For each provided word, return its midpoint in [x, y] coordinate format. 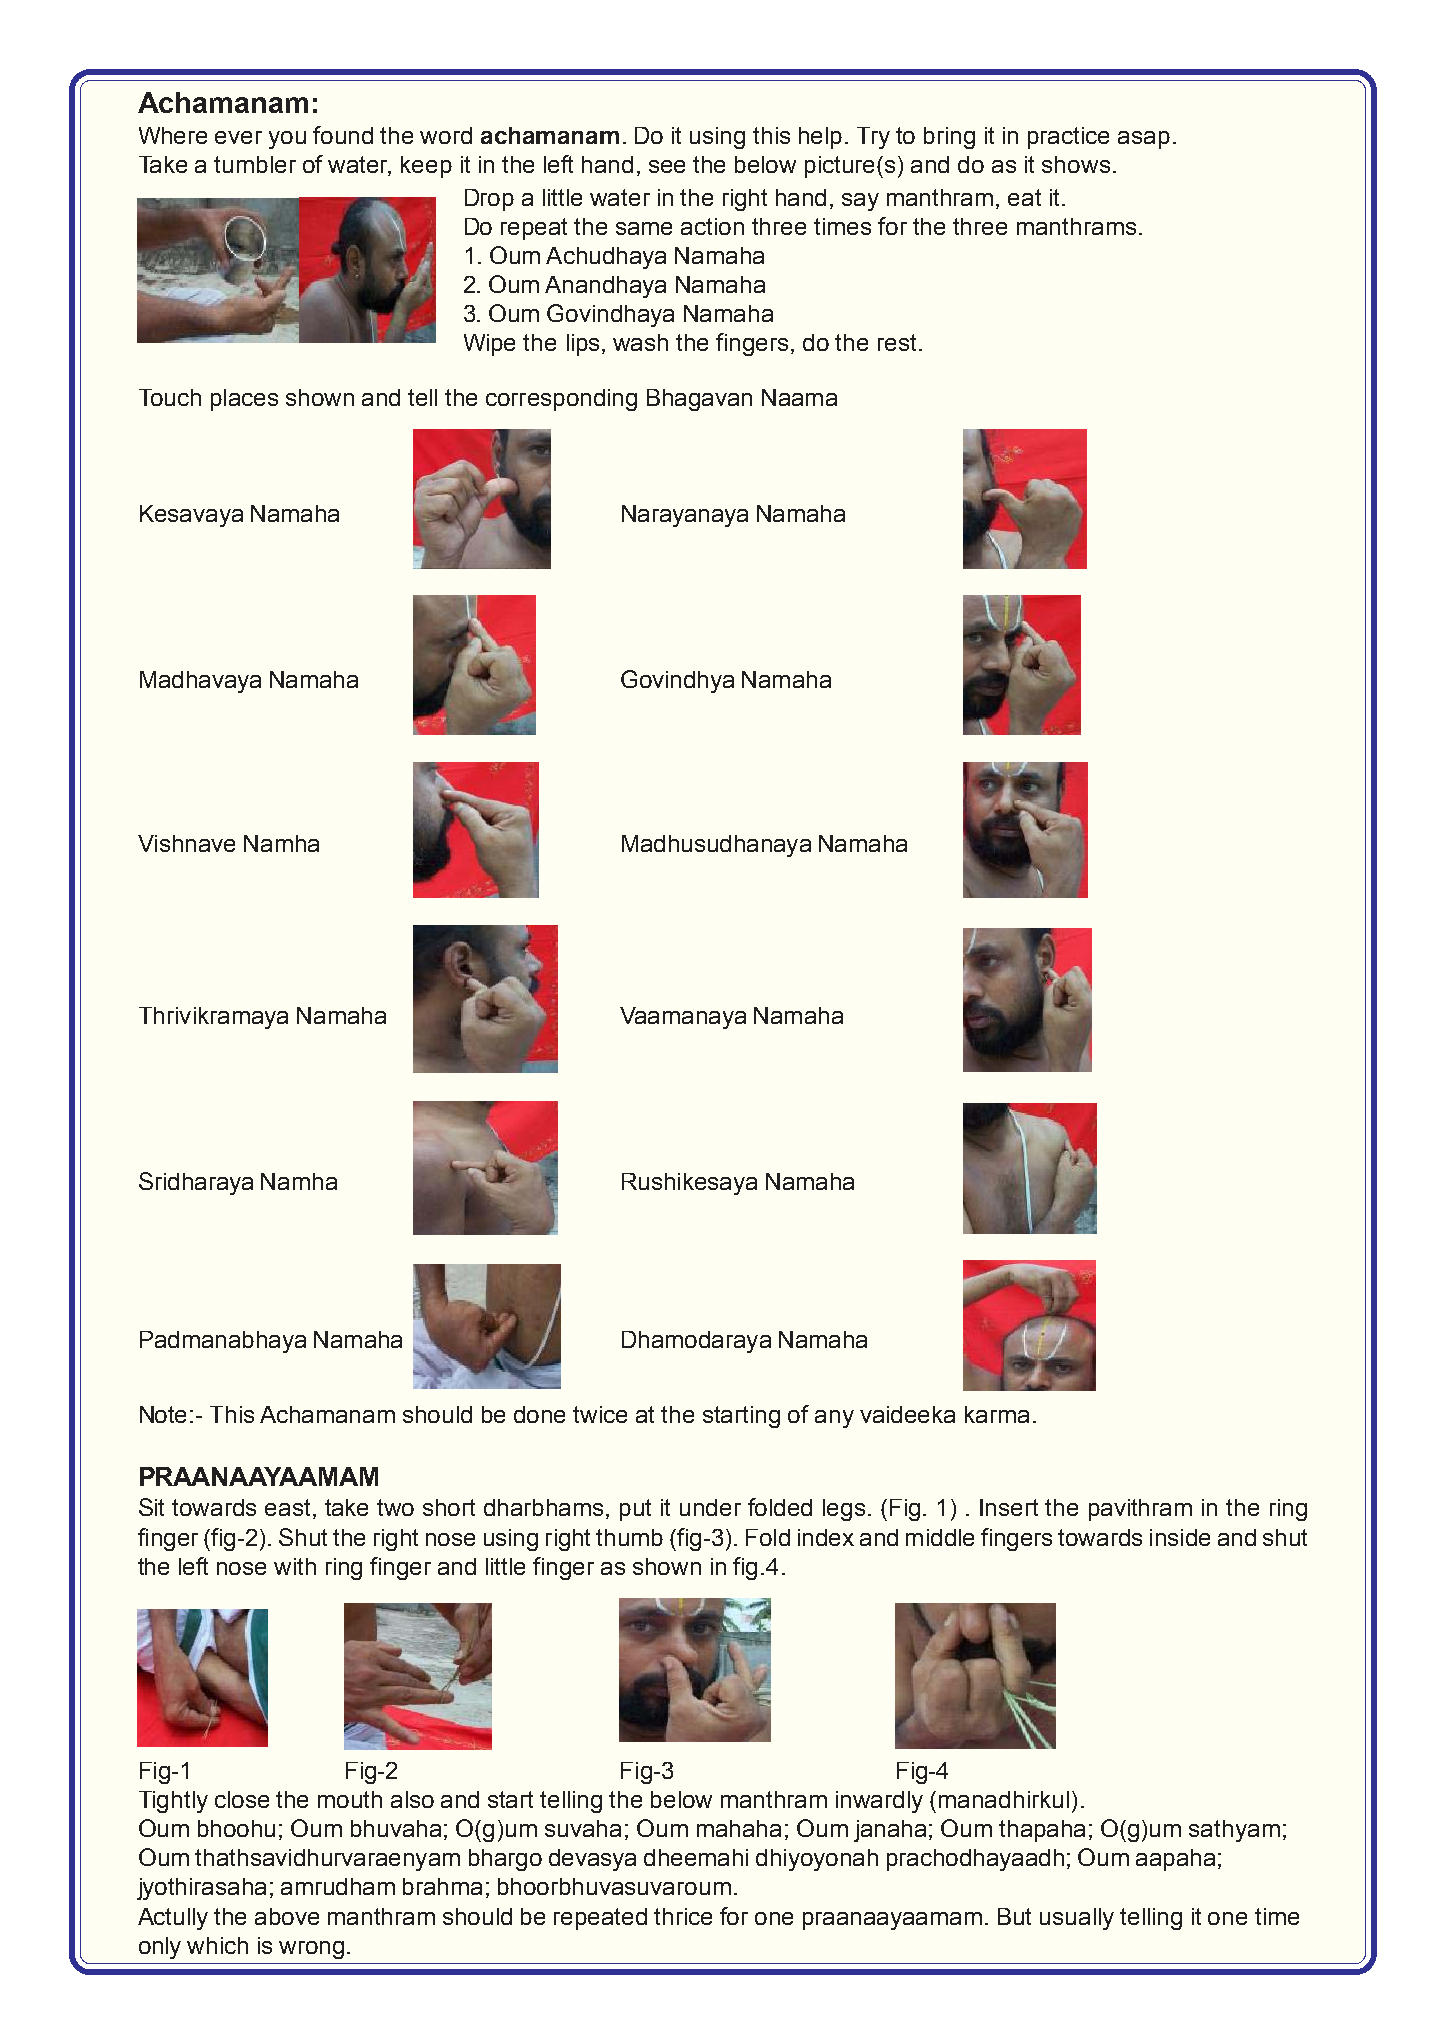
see [667, 166]
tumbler [255, 164]
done [539, 1414]
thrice [683, 1916]
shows [1076, 164]
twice [600, 1414]
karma [997, 1414]
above [287, 1916]
